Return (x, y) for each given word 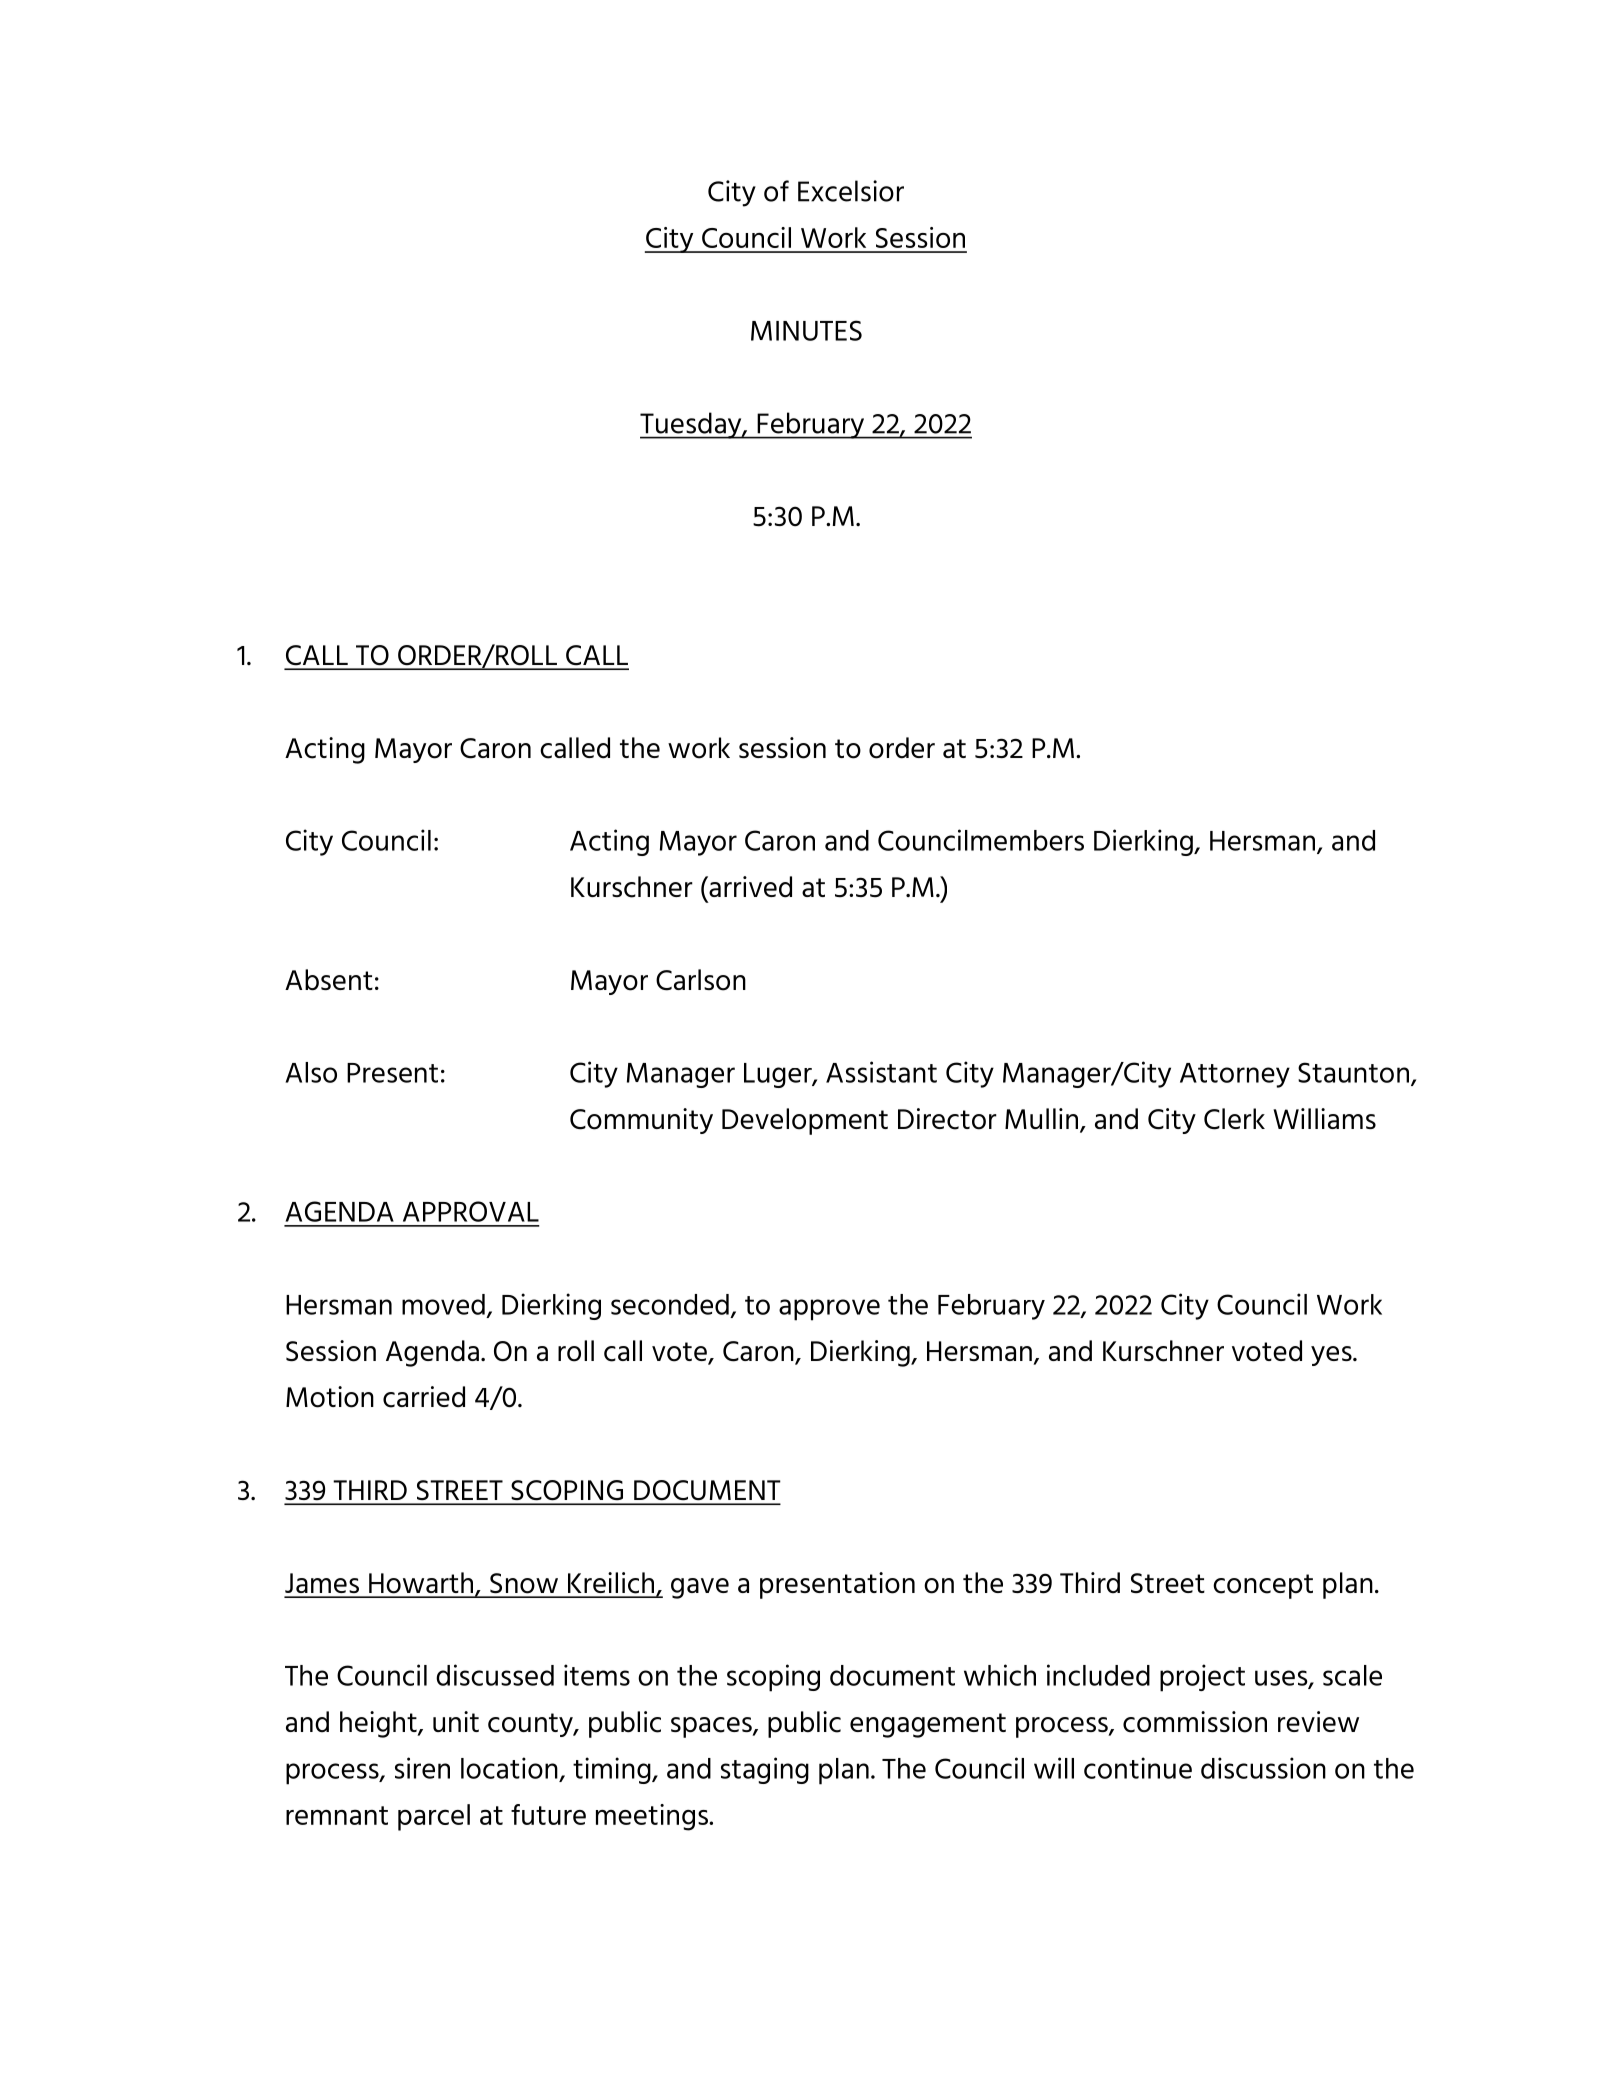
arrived (749, 887)
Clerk (1234, 1119)
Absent (329, 980)
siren (422, 1768)
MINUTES (806, 330)
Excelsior (851, 191)
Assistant (881, 1072)
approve (829, 1310)
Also (311, 1072)
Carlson (701, 980)
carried (424, 1397)
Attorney (1235, 1075)
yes (1332, 1356)
